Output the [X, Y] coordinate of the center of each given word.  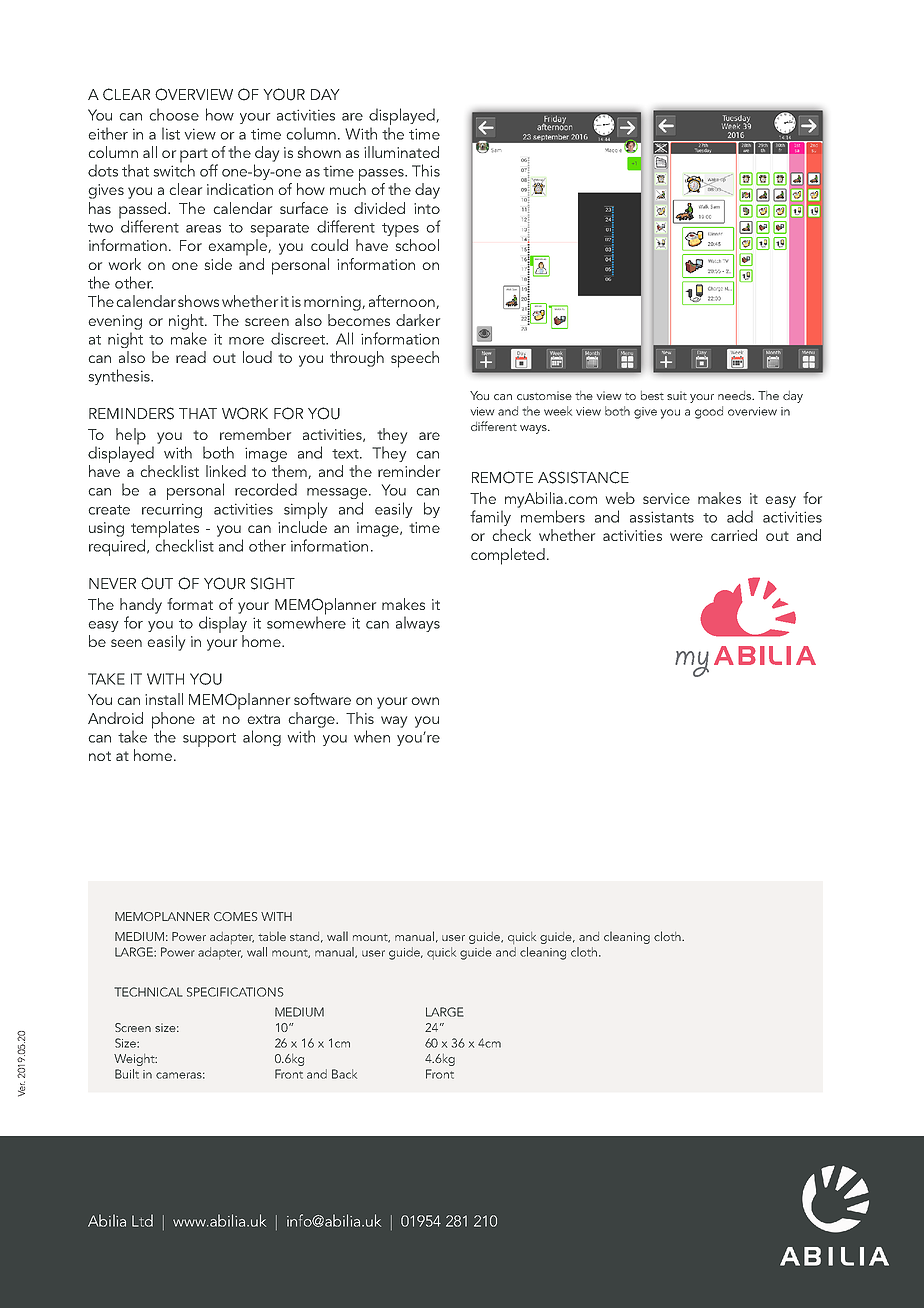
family [490, 518]
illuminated [401, 152]
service [666, 498]
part [194, 156]
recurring [172, 510]
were [686, 537]
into [427, 208]
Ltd [142, 1220]
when [372, 736]
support [209, 740]
